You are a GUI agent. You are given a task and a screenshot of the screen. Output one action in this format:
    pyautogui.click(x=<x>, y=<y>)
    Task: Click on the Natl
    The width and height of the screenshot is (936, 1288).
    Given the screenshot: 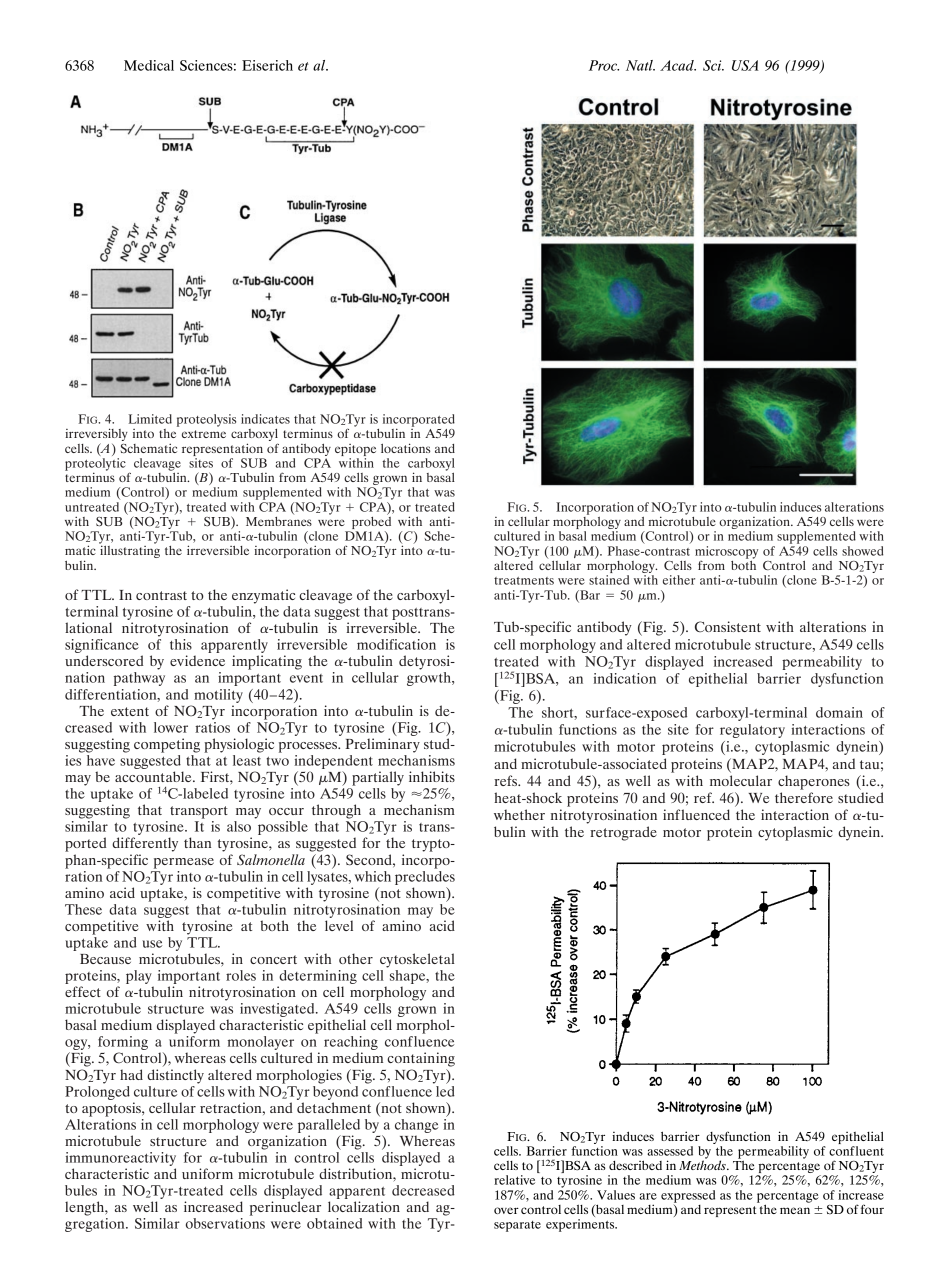 What is the action you would take?
    pyautogui.click(x=640, y=65)
